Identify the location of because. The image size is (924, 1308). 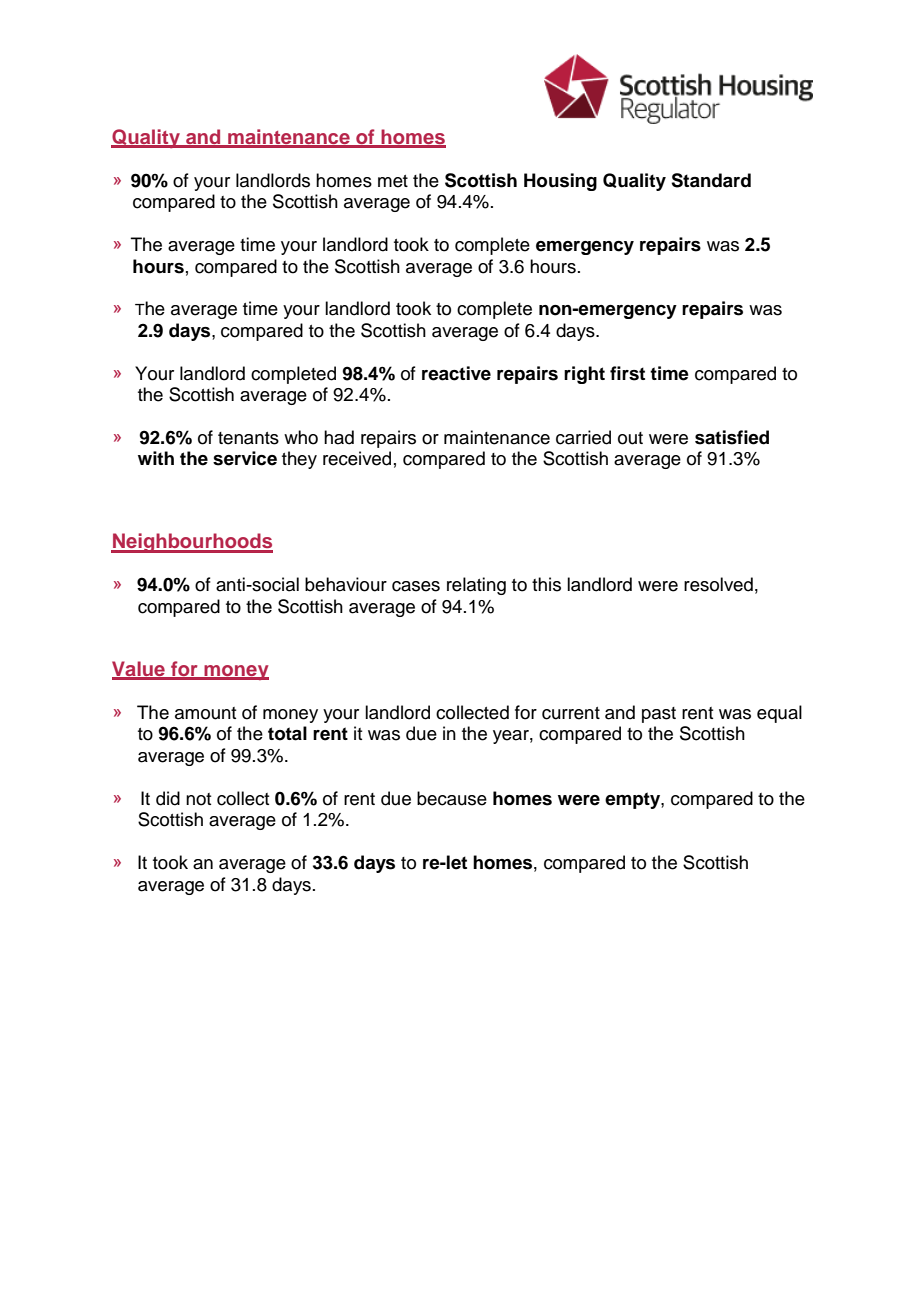
(452, 798).
